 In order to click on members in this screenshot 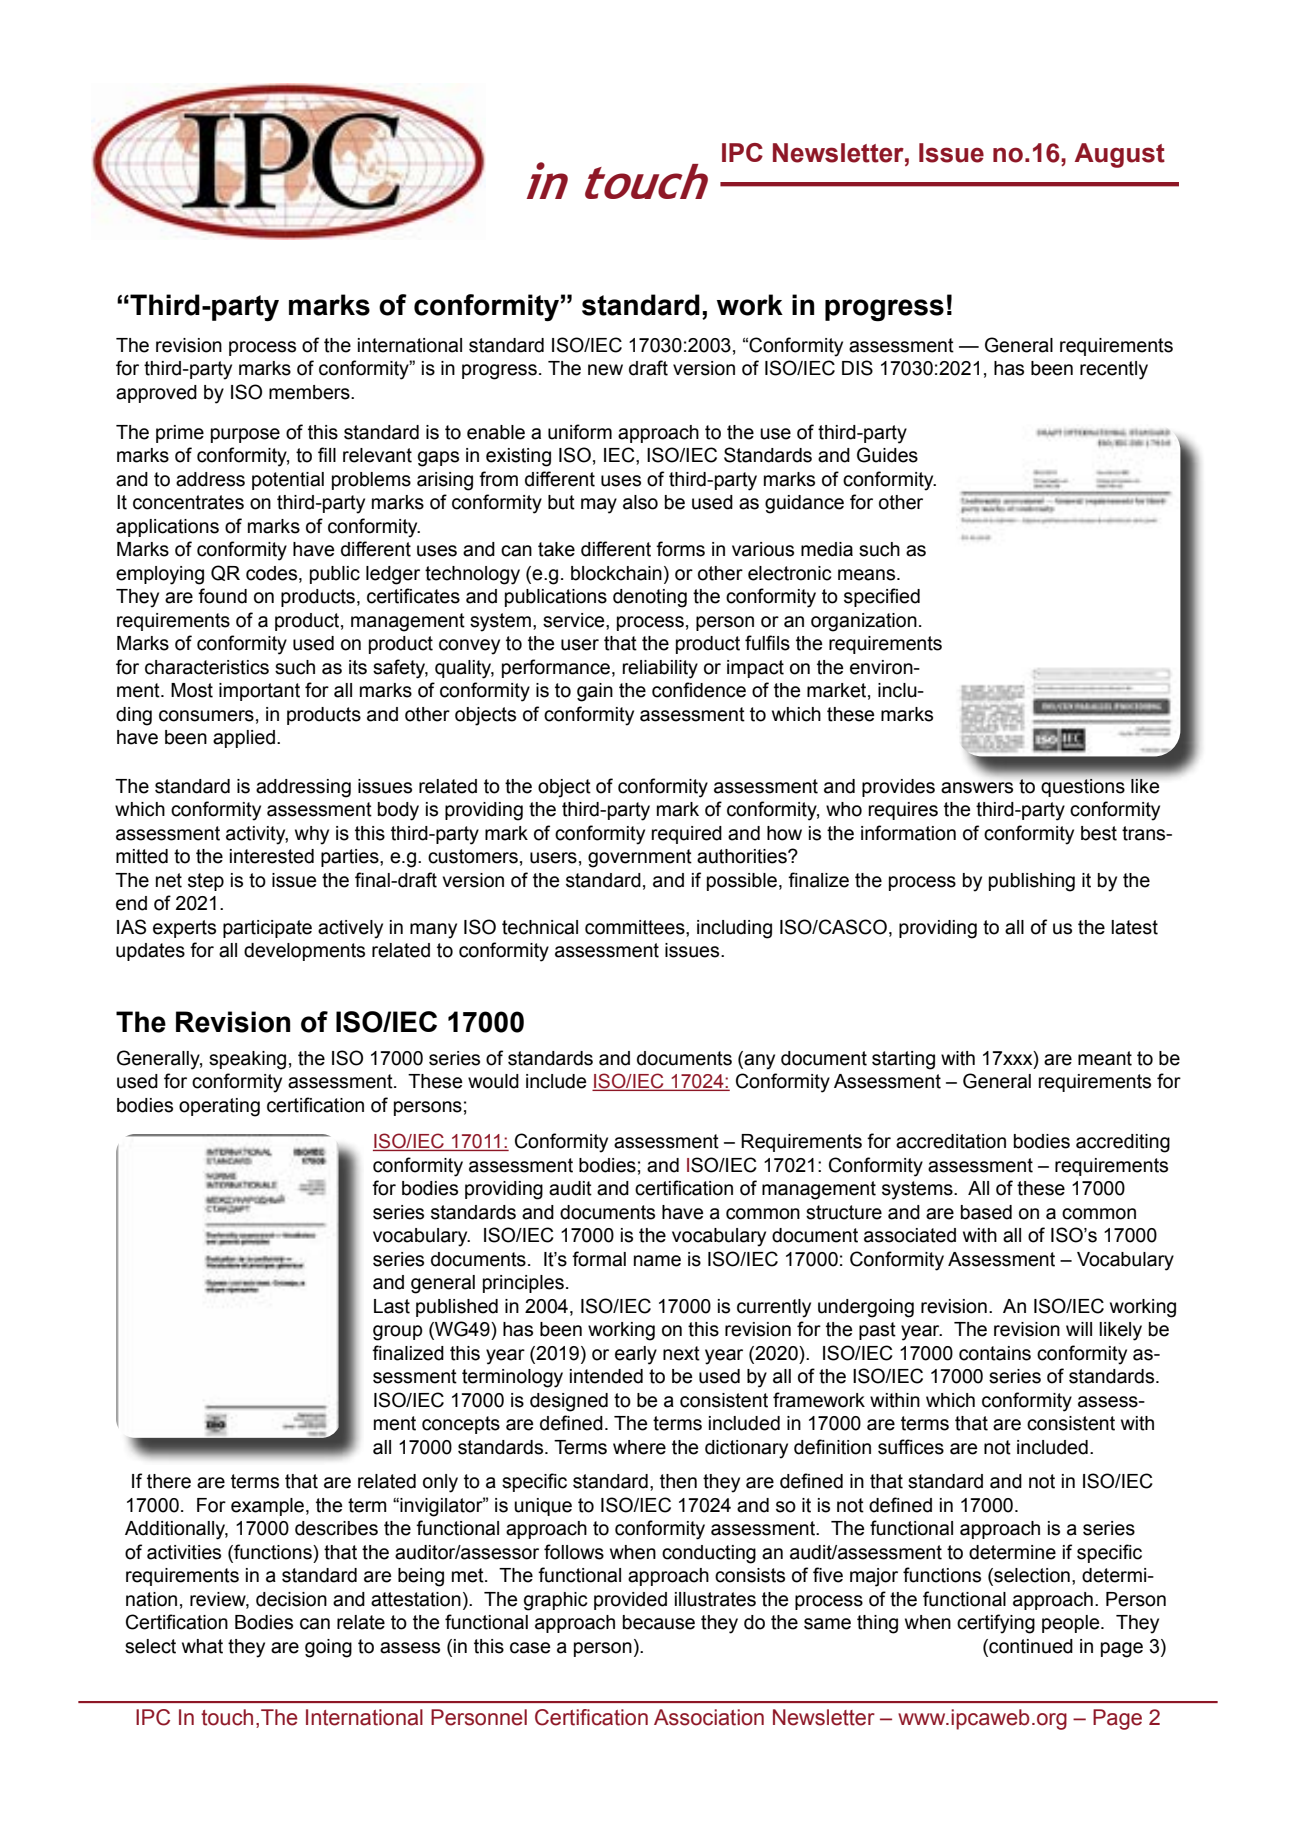, I will do `click(310, 392)`.
